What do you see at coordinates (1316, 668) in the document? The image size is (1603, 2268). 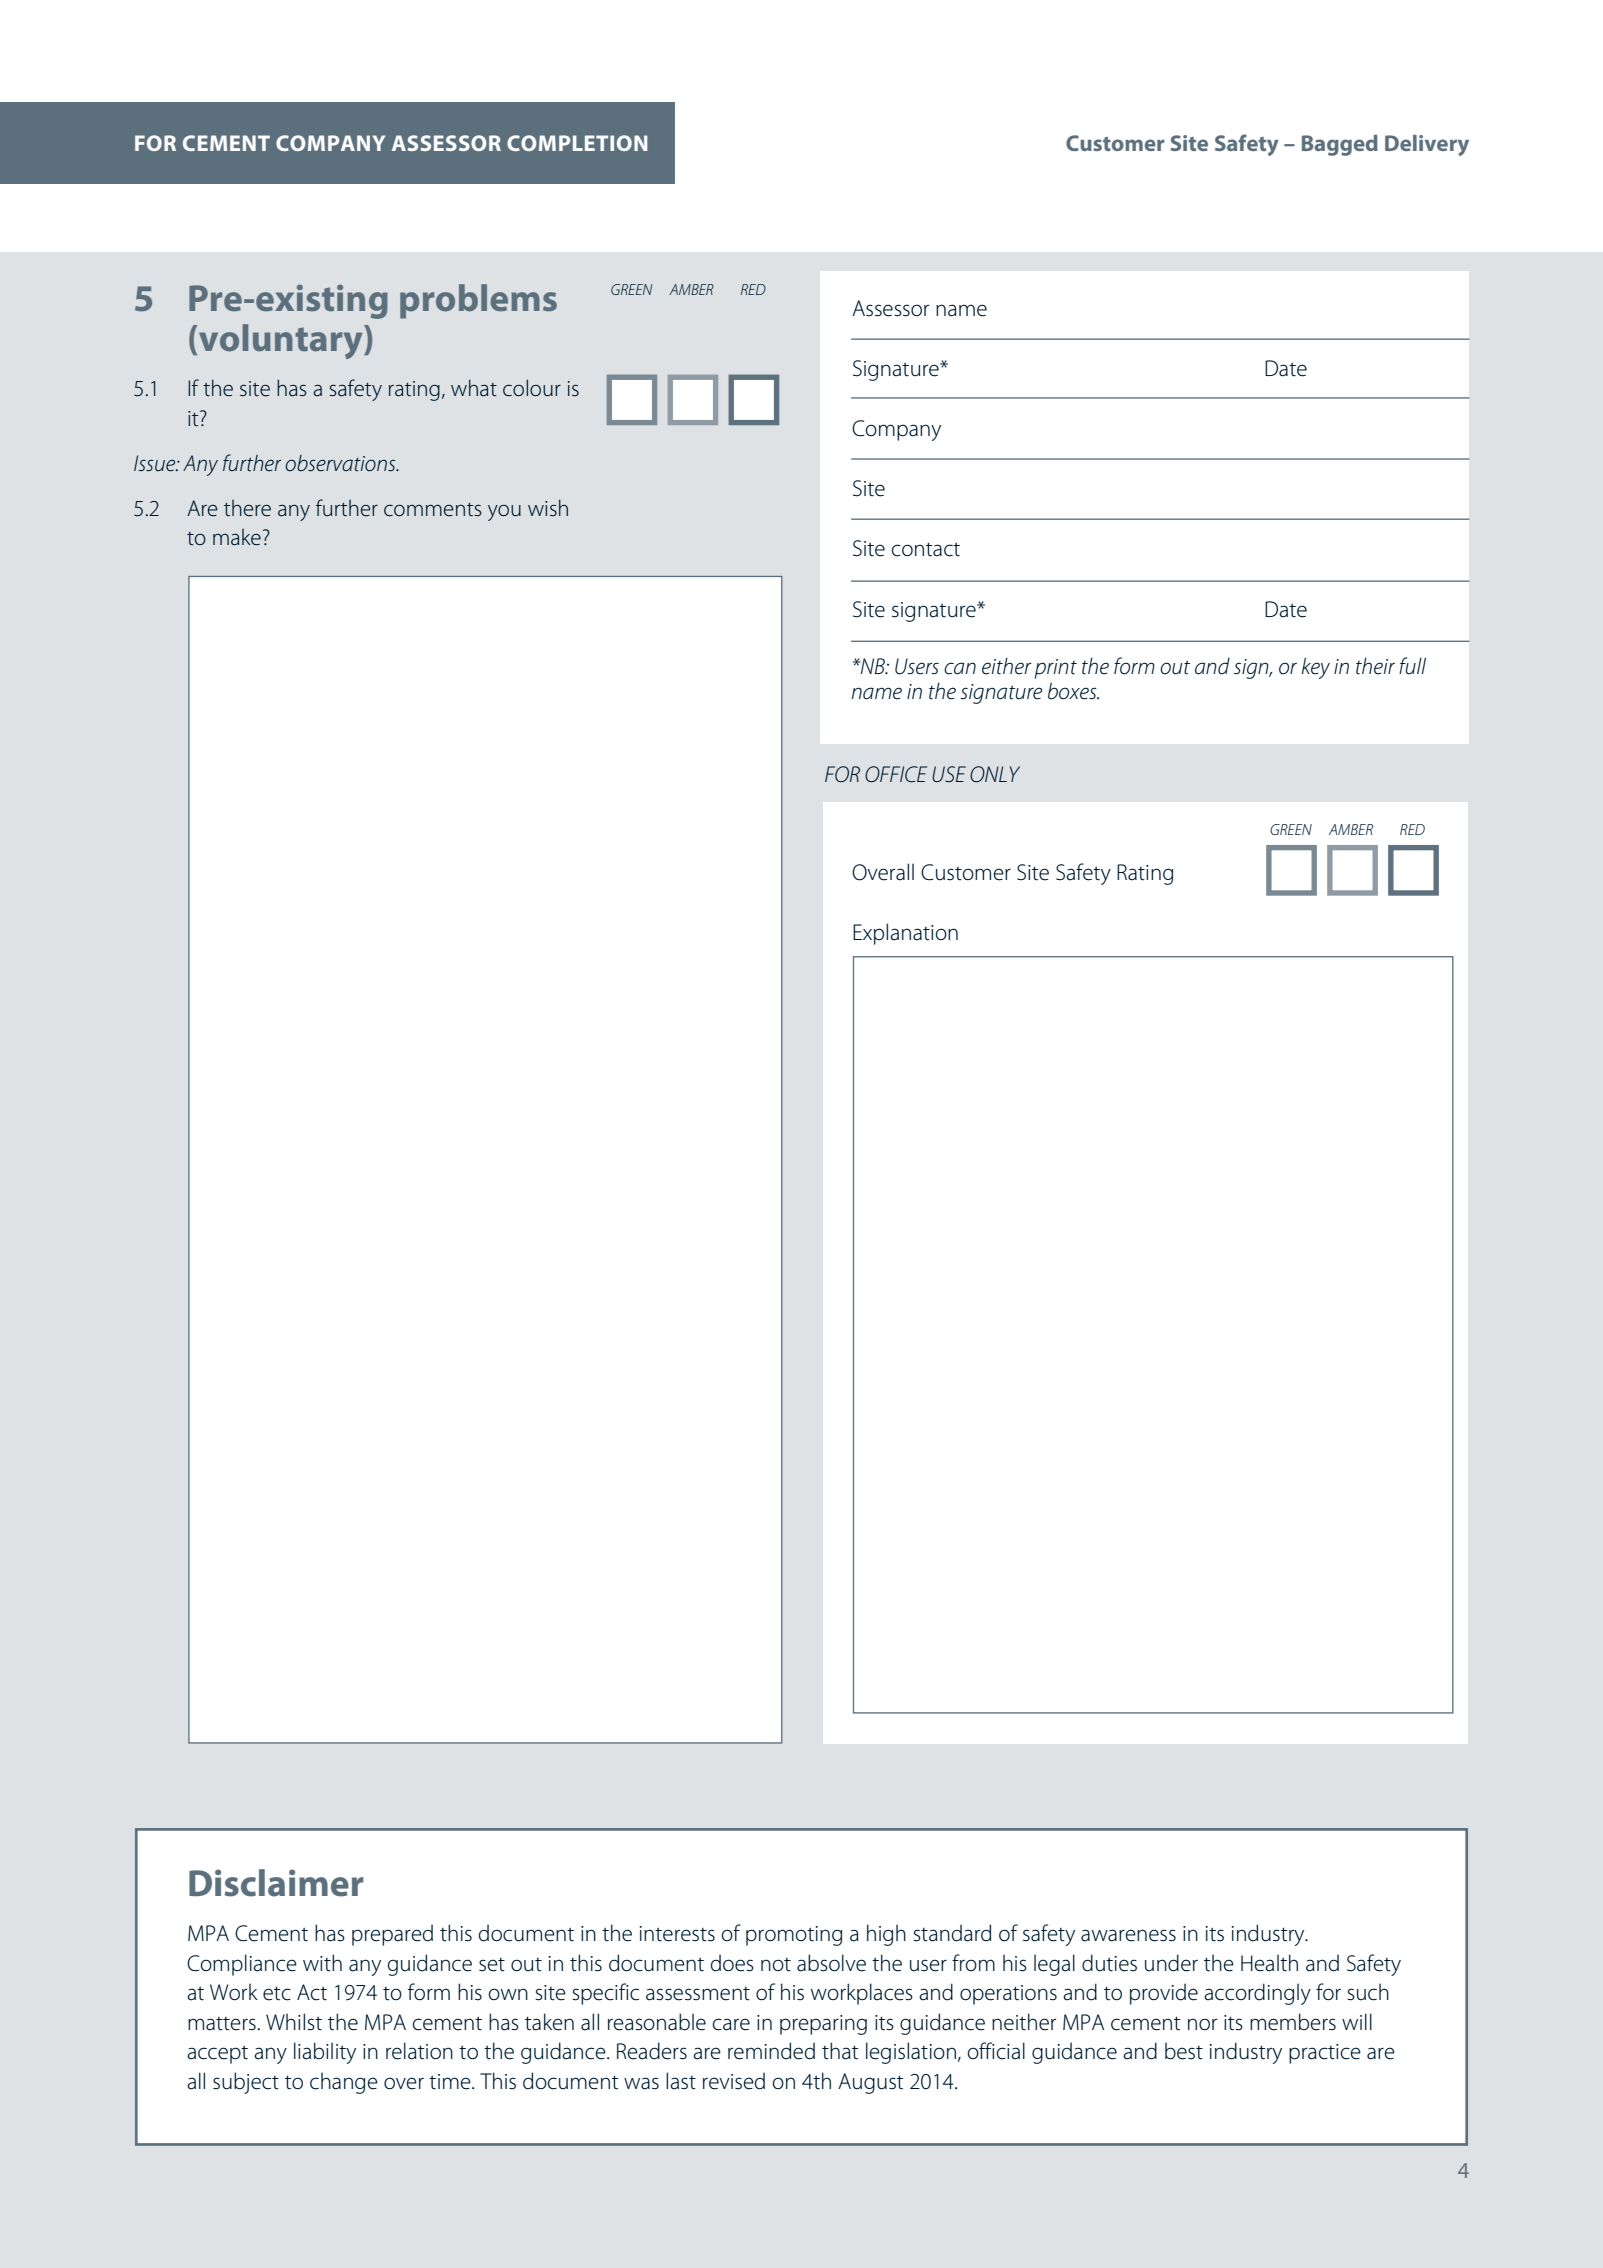 I see `key` at bounding box center [1316, 668].
